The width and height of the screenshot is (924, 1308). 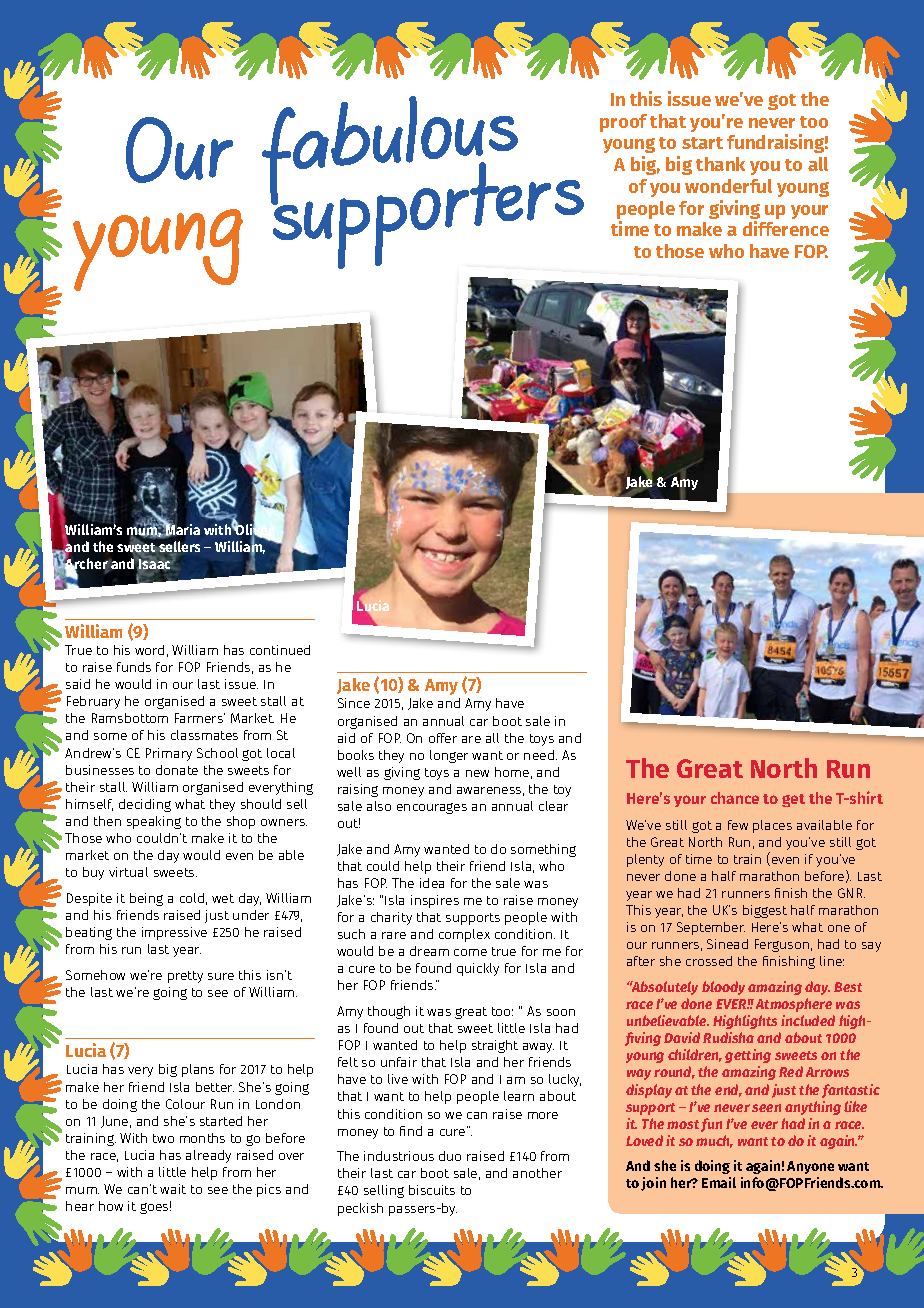 What do you see at coordinates (623, 123) in the screenshot?
I see `proof` at bounding box center [623, 123].
